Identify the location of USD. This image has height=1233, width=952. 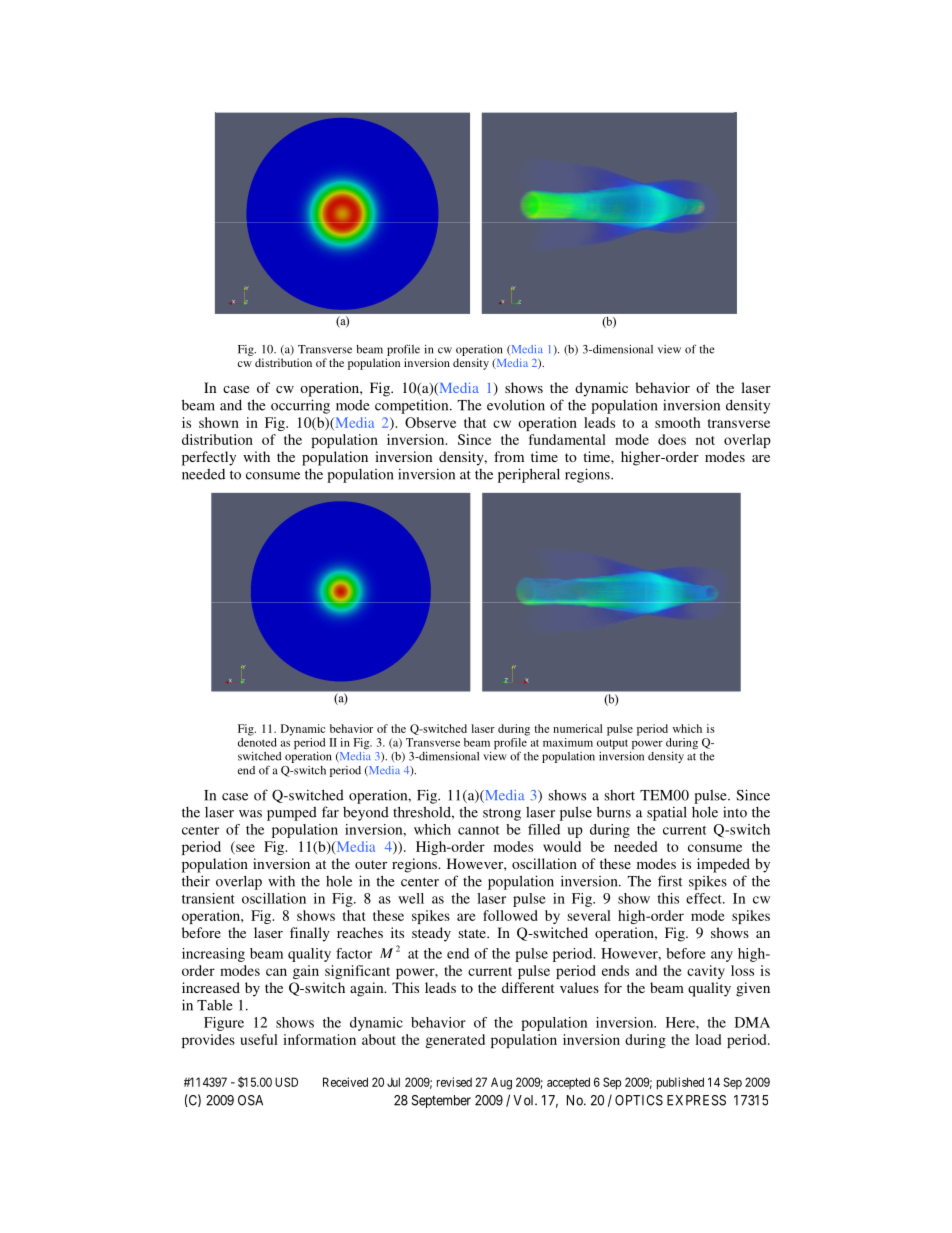
(286, 1082).
